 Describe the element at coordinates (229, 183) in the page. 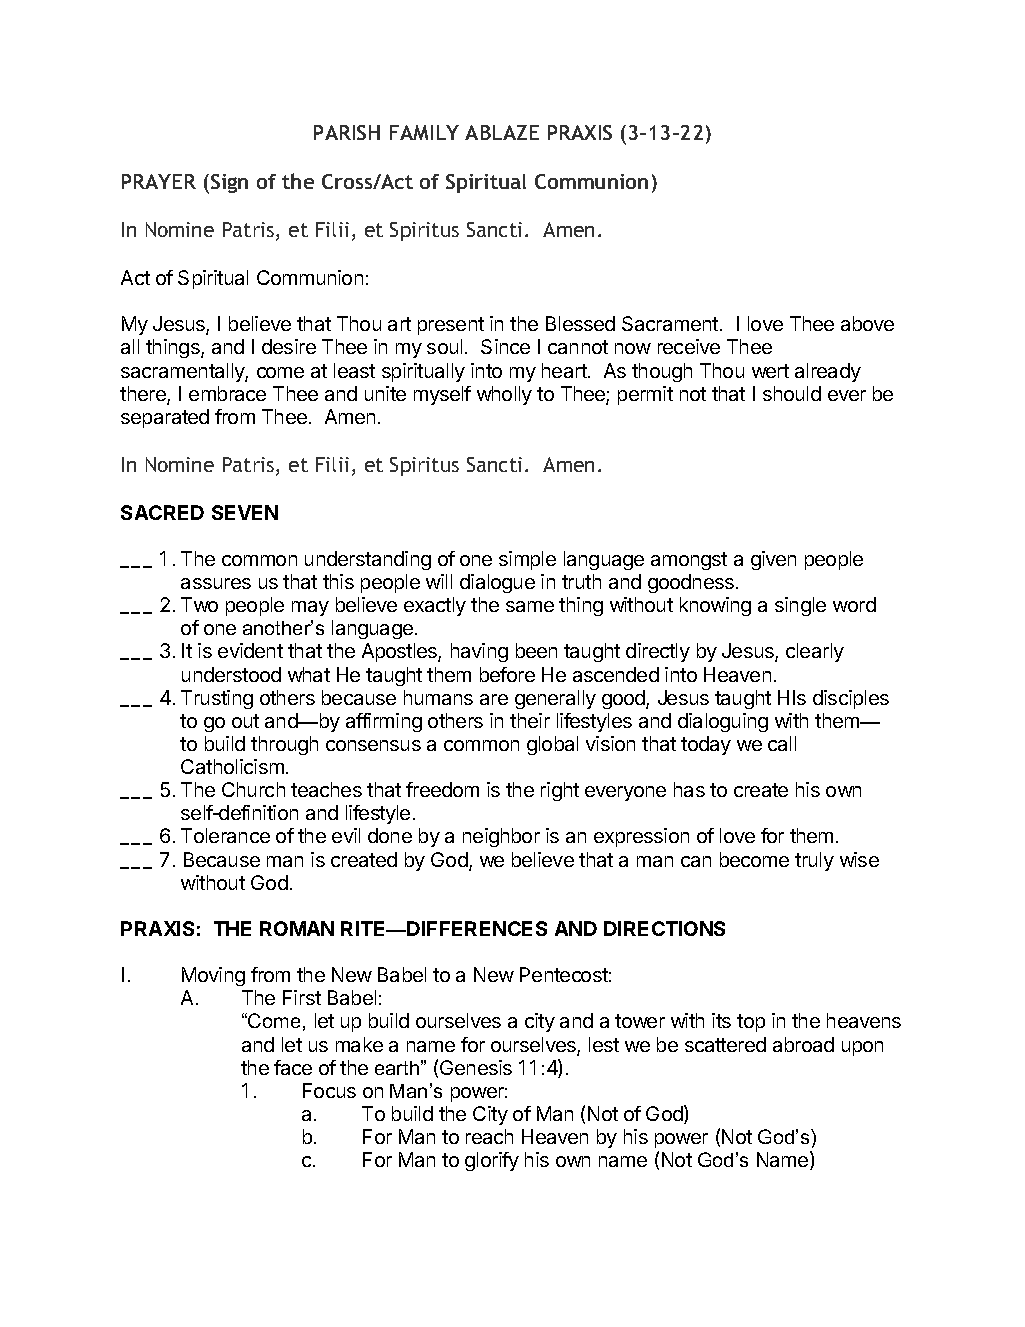

I see `Sign` at that location.
